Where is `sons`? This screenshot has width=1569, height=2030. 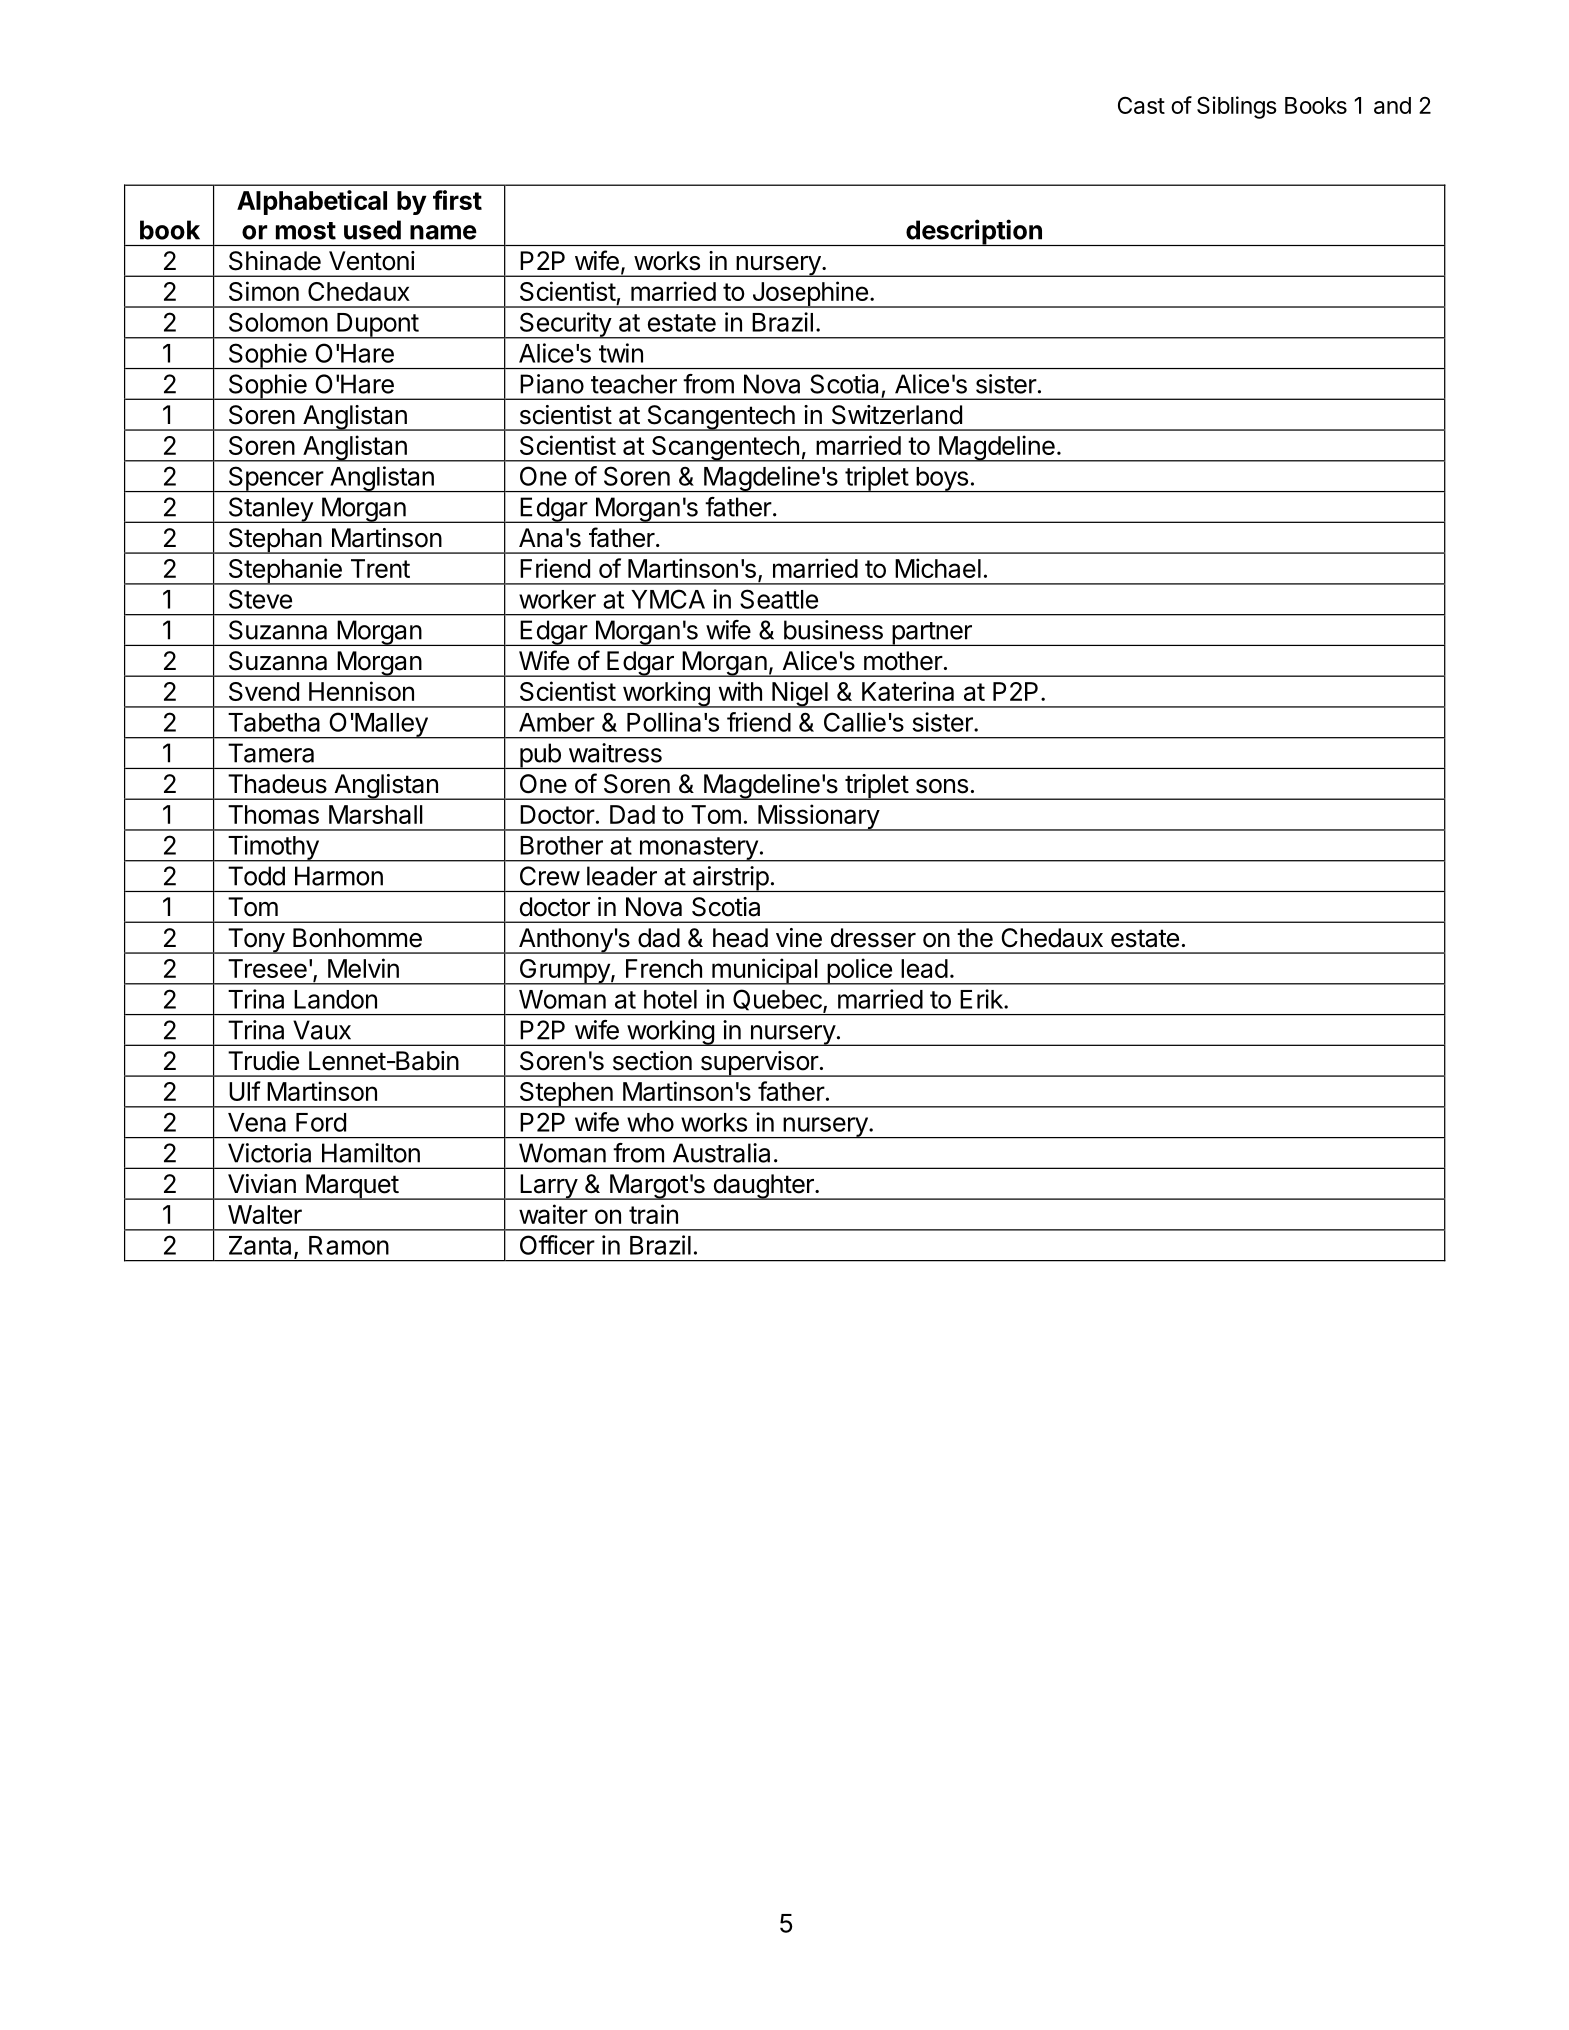 sons is located at coordinates (942, 786).
